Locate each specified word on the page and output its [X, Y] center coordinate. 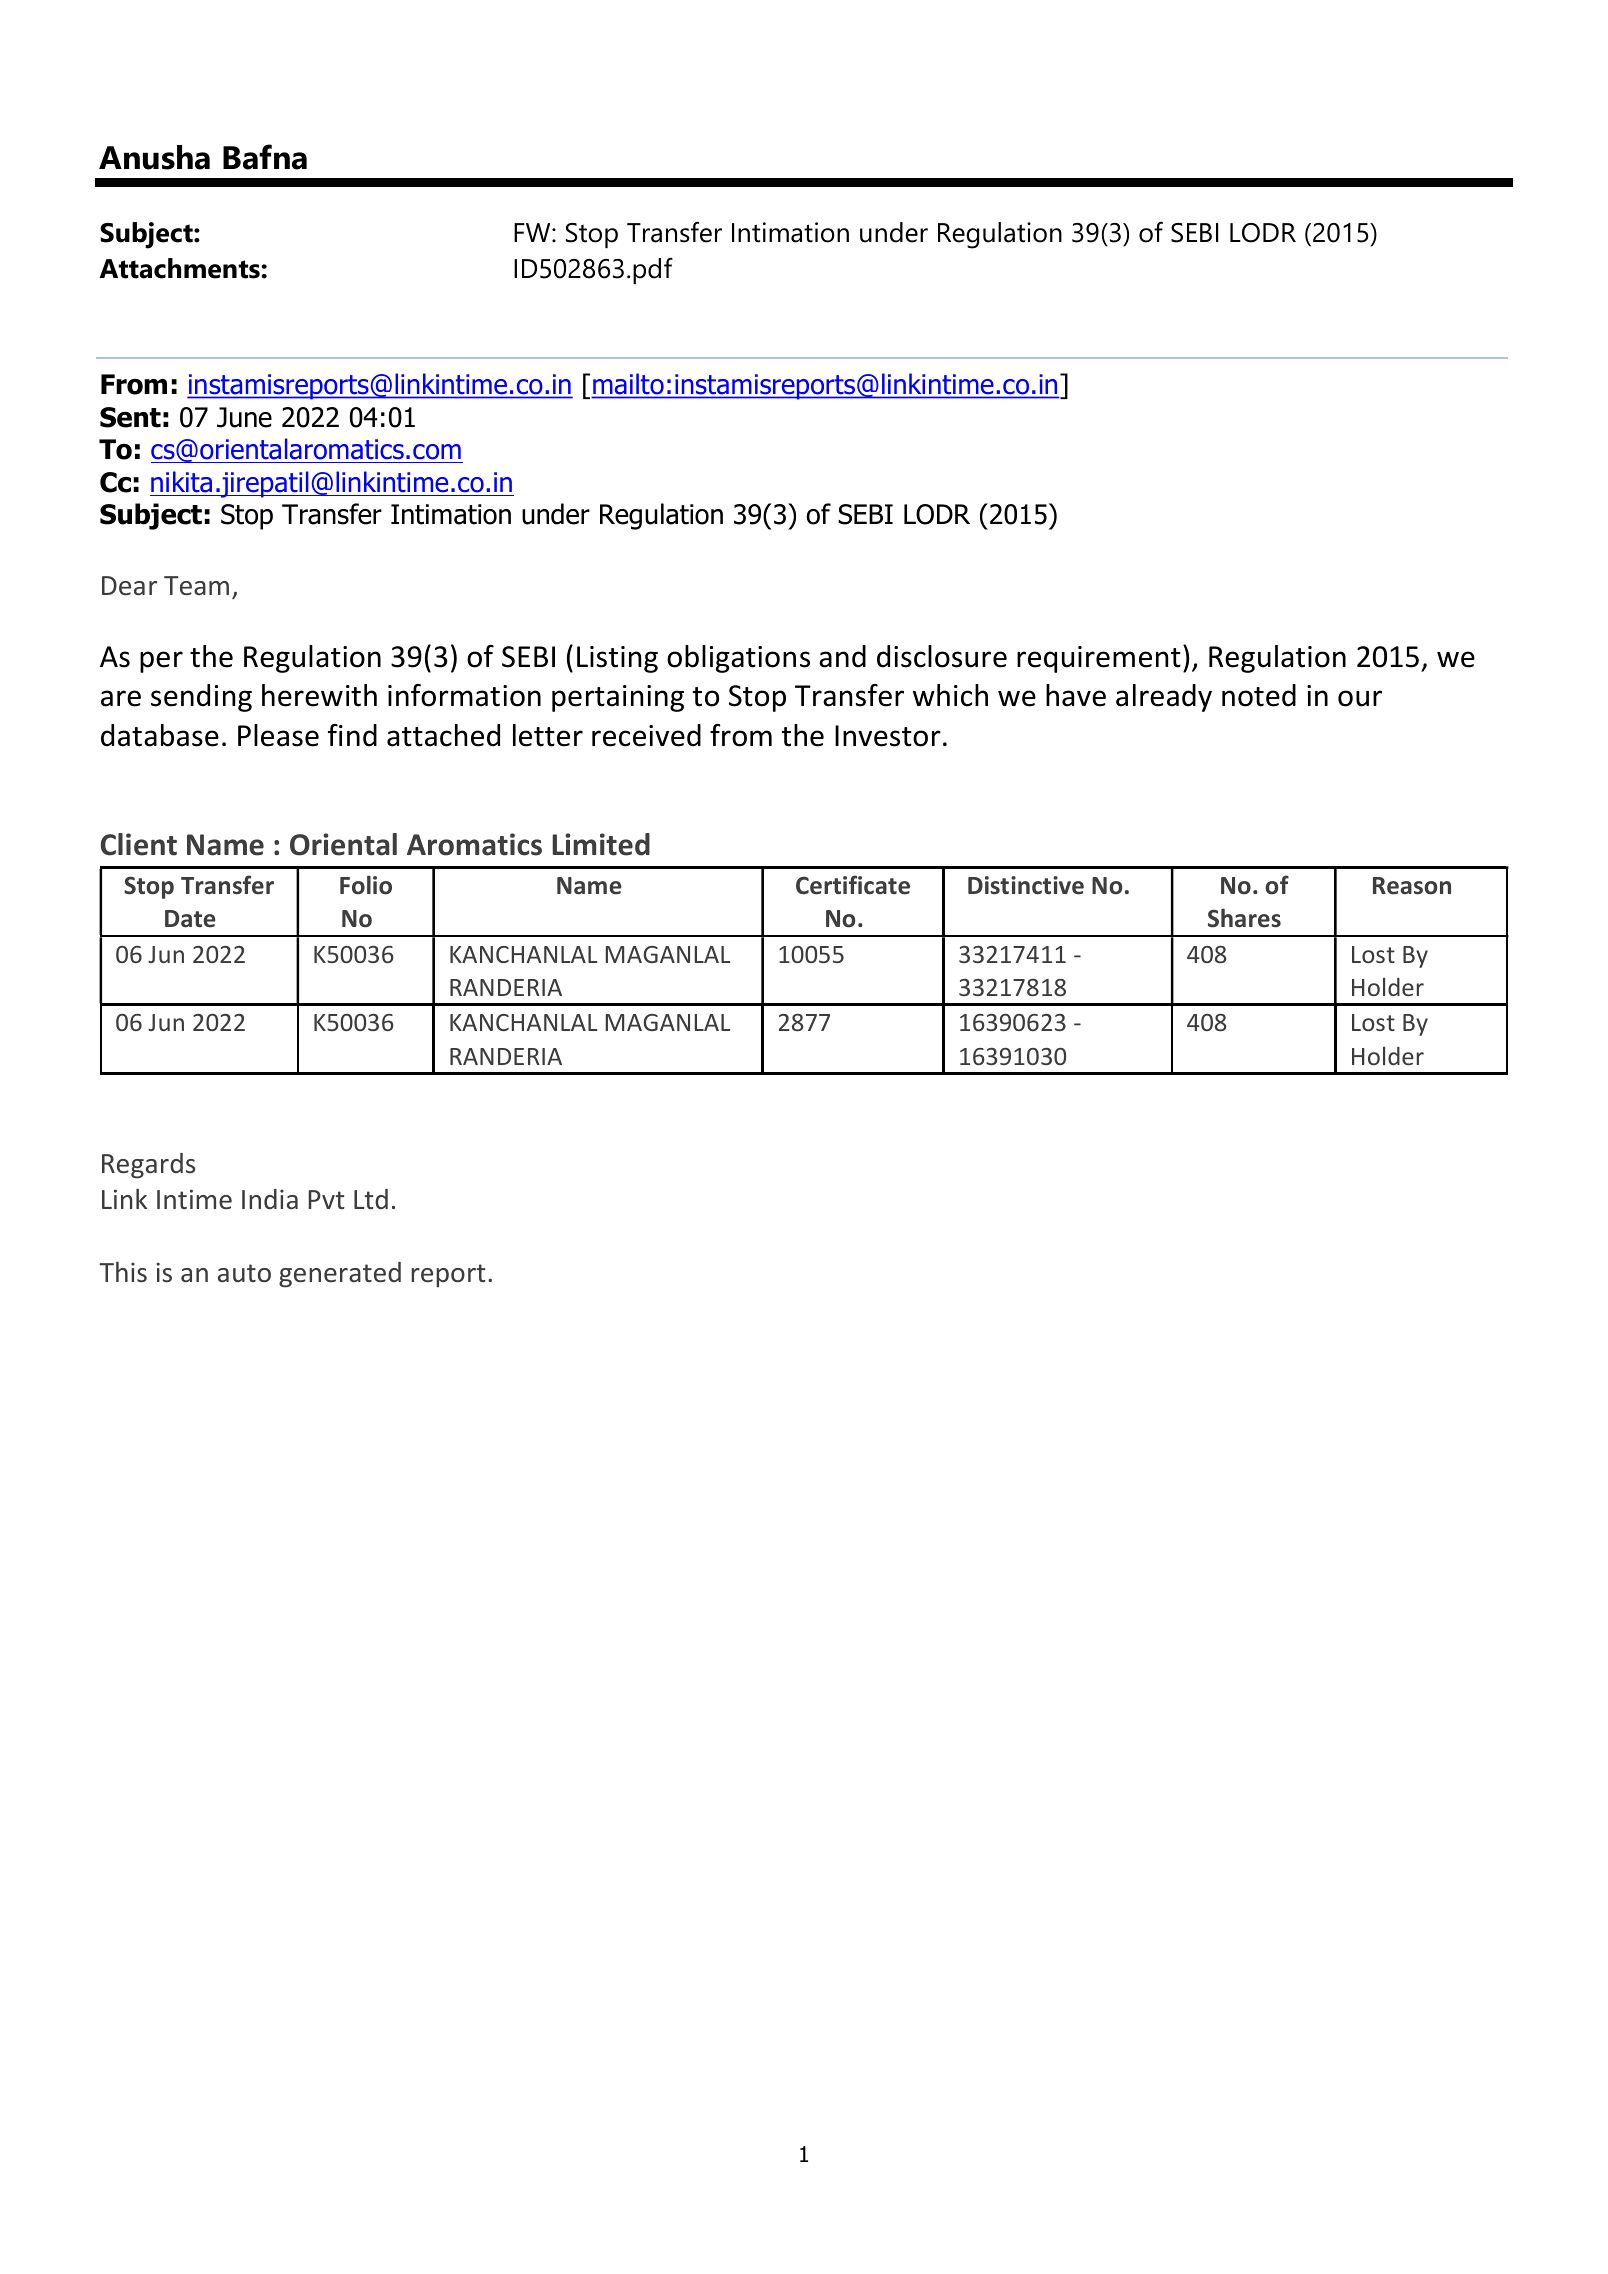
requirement [1099, 659]
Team [196, 586]
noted [1259, 695]
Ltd [371, 1199]
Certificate [853, 885]
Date [190, 919]
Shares [1244, 918]
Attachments [180, 268]
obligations [738, 659]
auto [244, 1273]
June [244, 417]
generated [340, 1275]
